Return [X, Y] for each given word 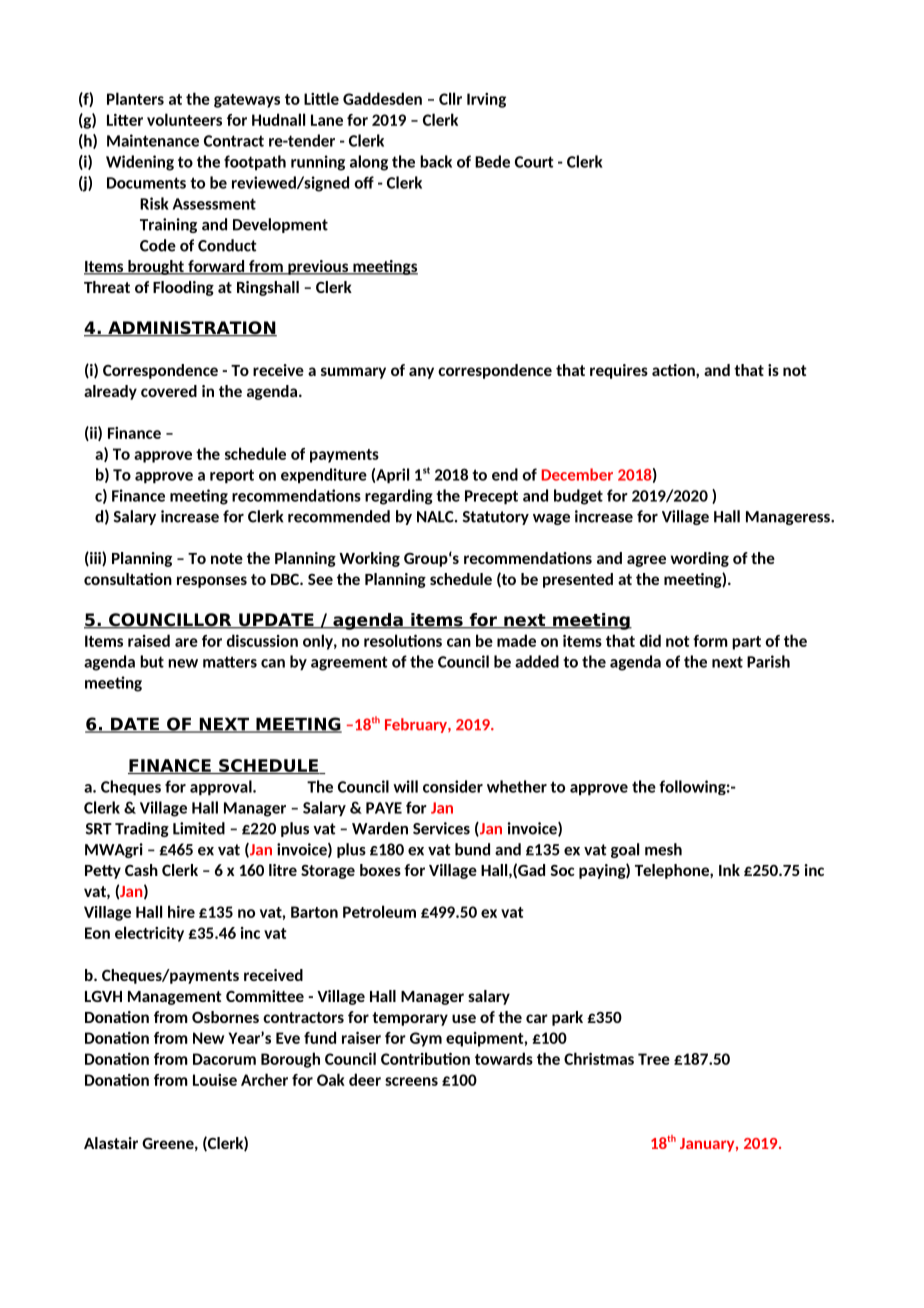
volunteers [184, 119]
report [232, 476]
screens [411, 1081]
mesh [663, 849]
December [577, 474]
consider [453, 786]
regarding [399, 497]
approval [222, 787]
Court [534, 162]
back [436, 161]
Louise [215, 1080]
